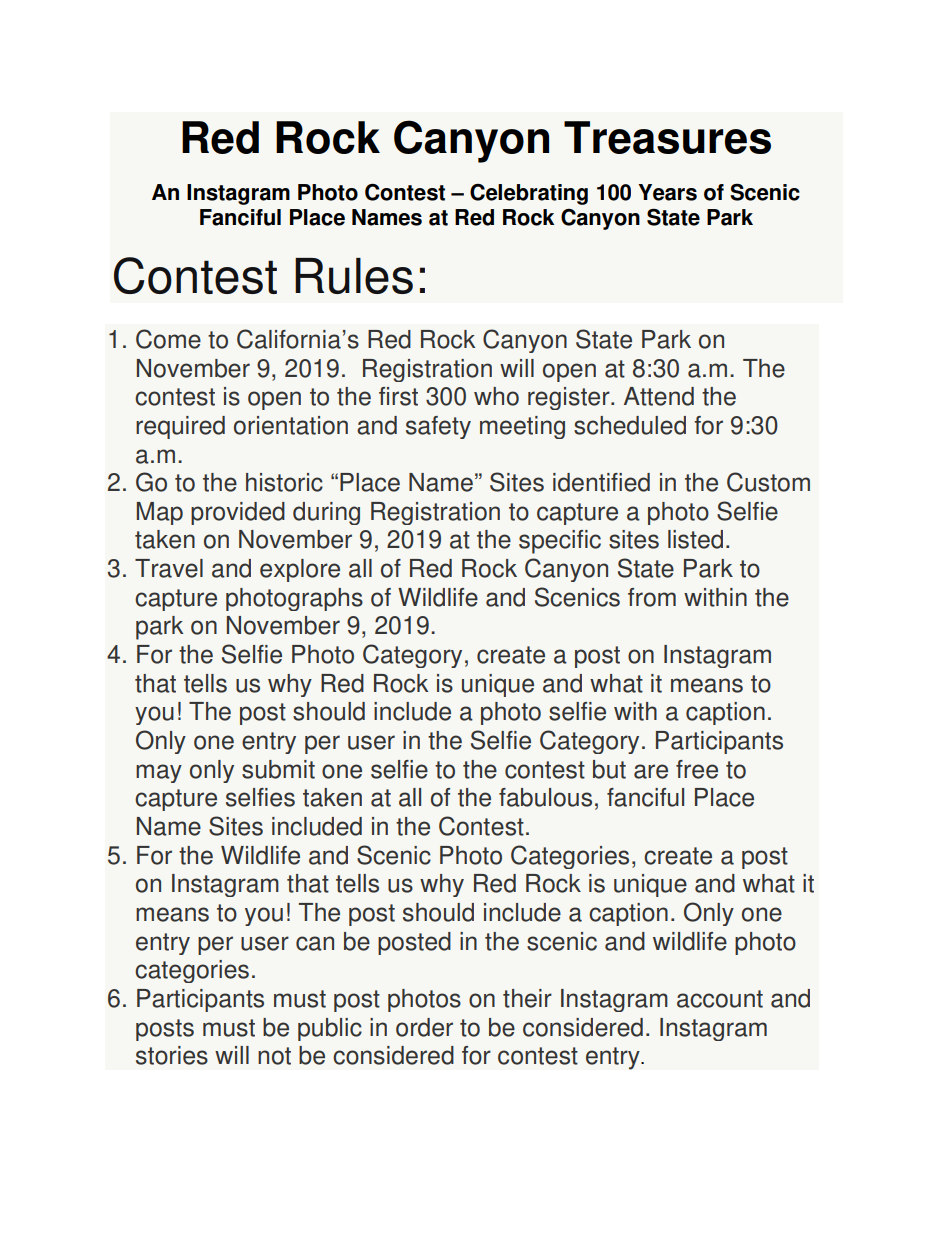  Describe the element at coordinates (652, 597) in the screenshot. I see `from` at that location.
